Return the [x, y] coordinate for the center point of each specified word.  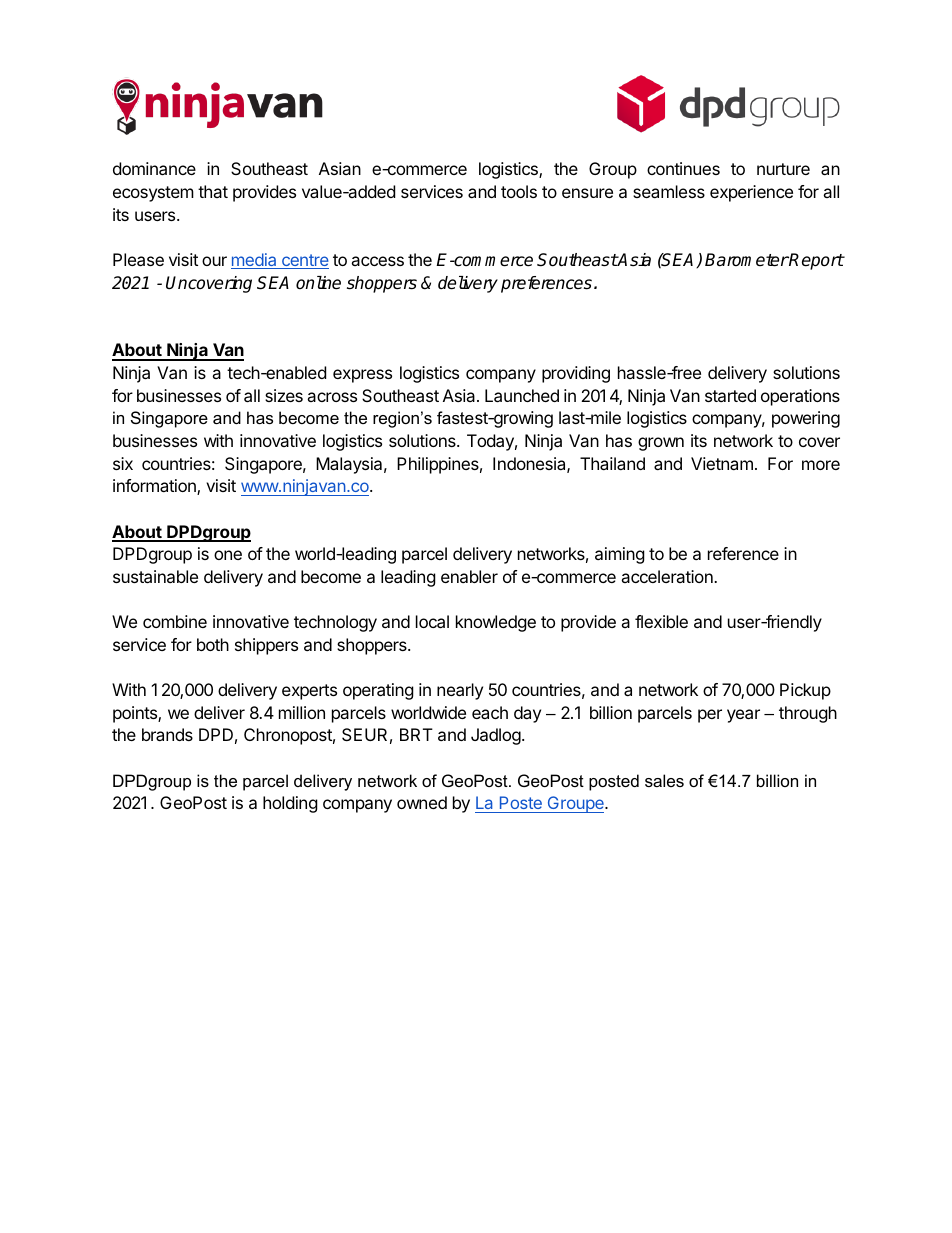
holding [290, 804]
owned [422, 802]
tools [519, 191]
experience [751, 193]
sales [664, 780]
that [213, 191]
